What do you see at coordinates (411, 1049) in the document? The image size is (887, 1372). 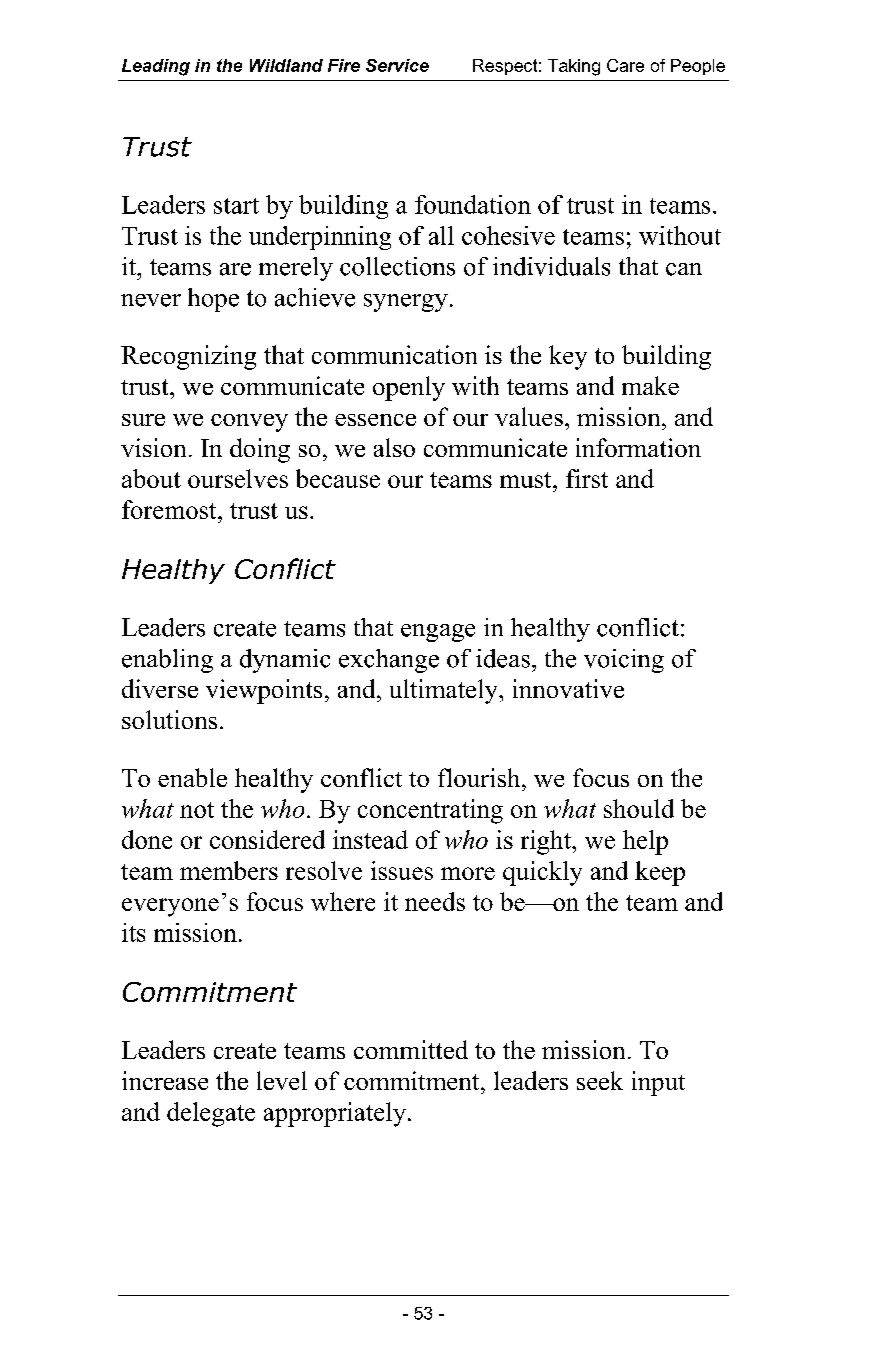 I see `committed` at bounding box center [411, 1049].
